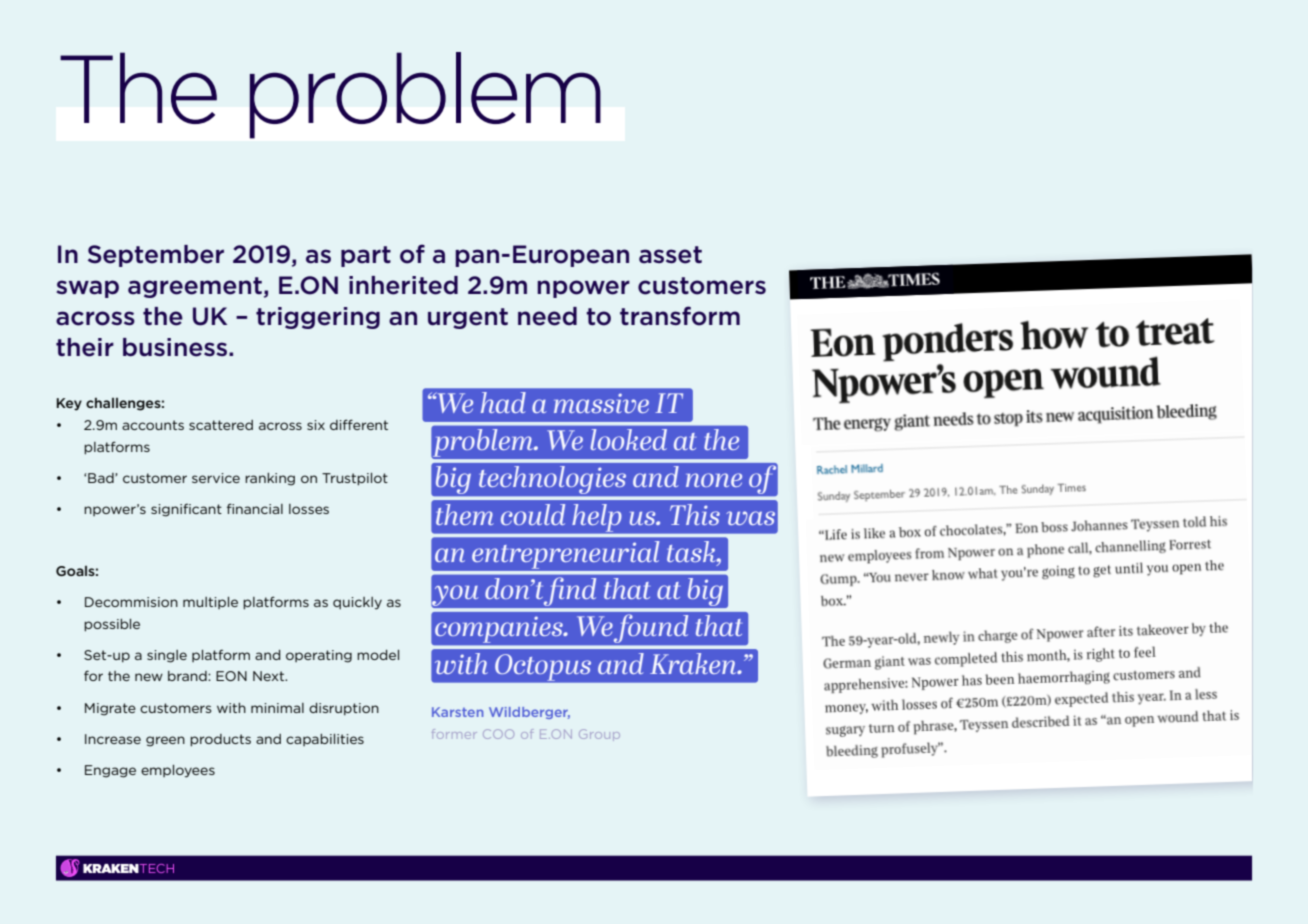 This screenshot has width=1308, height=924. Describe the element at coordinates (670, 255) in the screenshot. I see `asset` at that location.
